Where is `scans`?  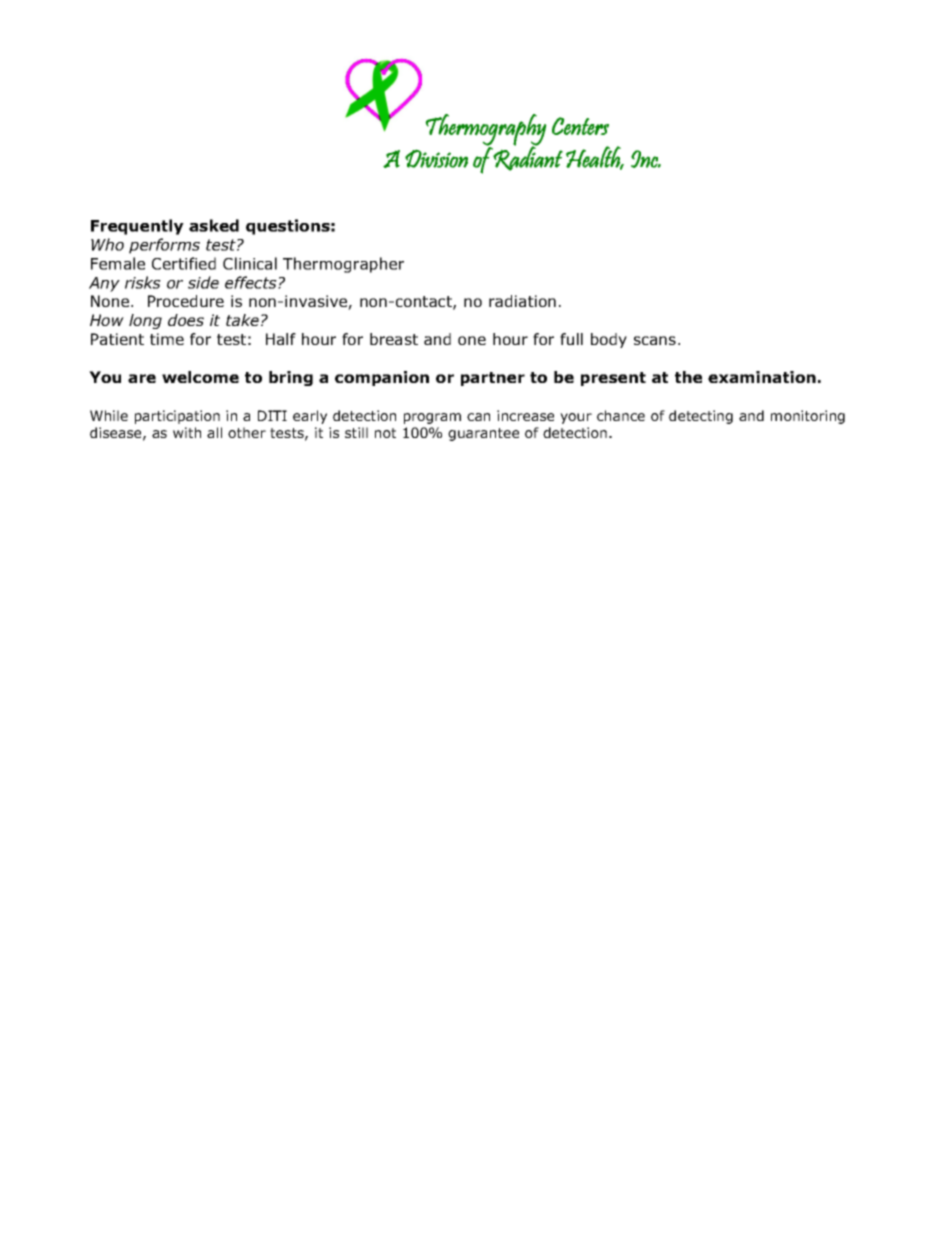
scans is located at coordinates (655, 340).
